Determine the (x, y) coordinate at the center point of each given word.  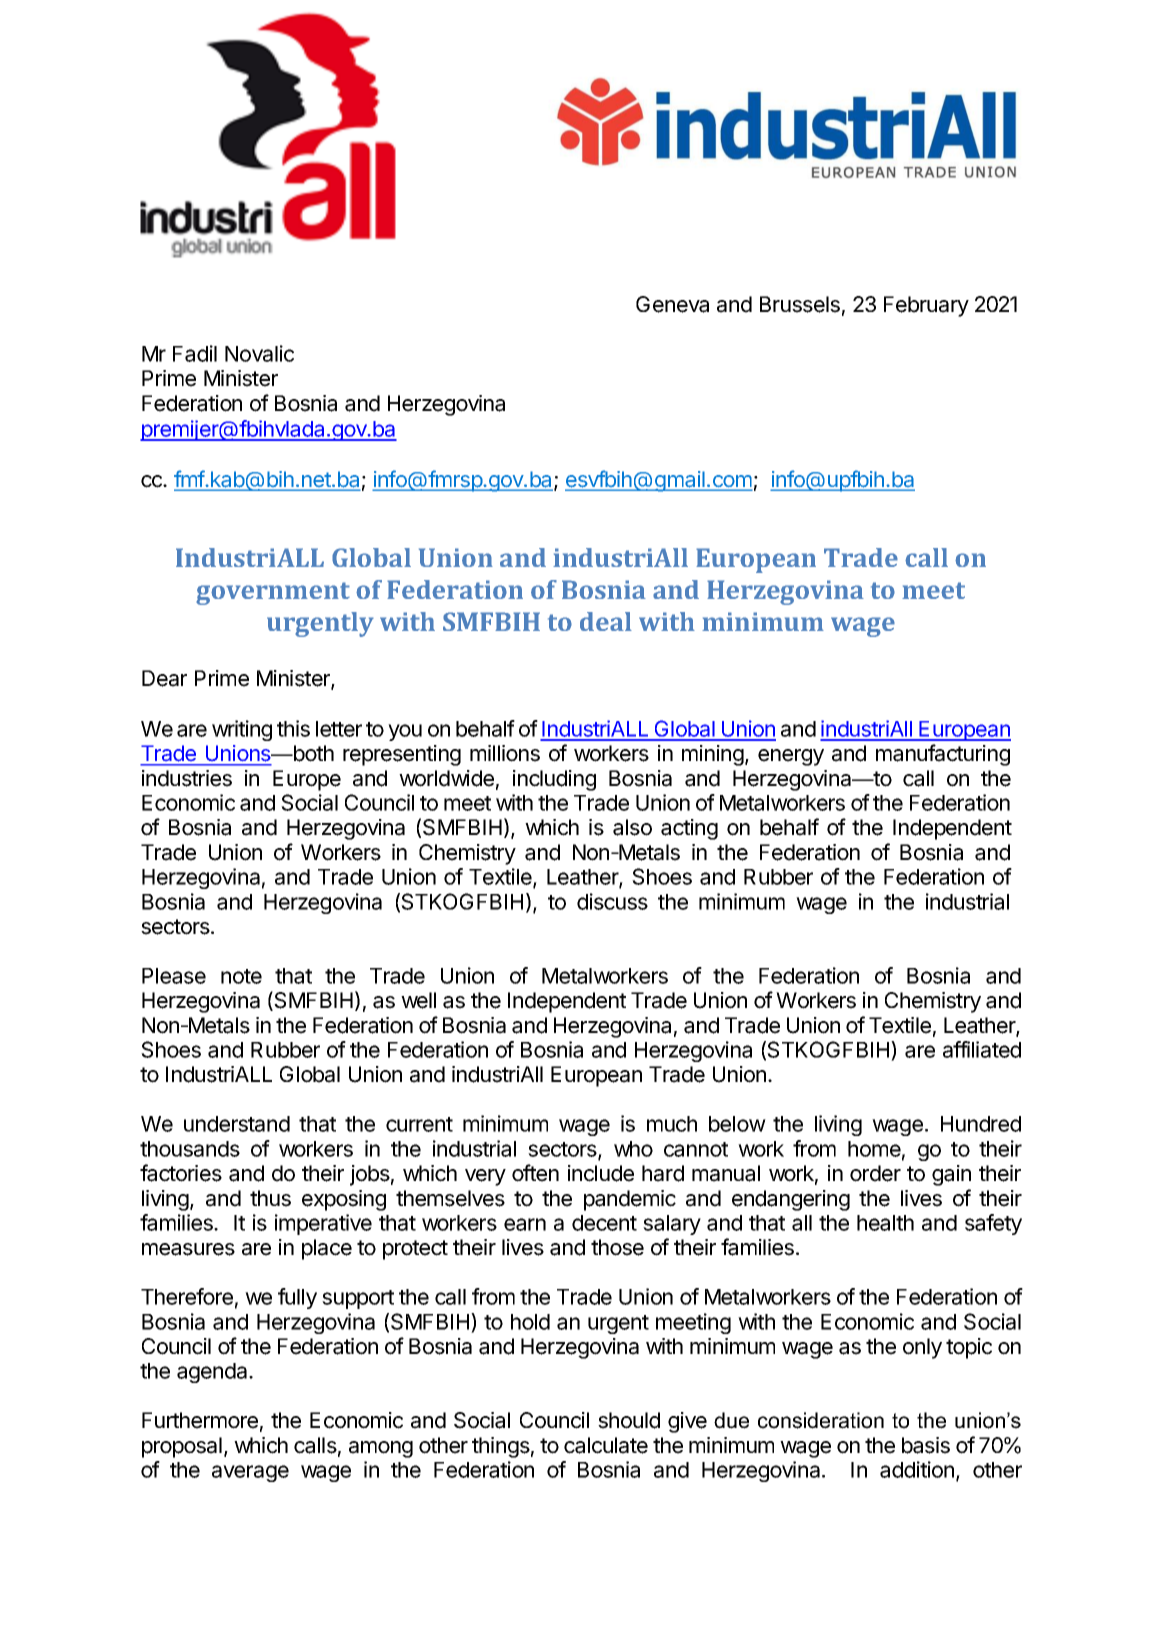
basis (926, 1445)
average (250, 1473)
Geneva (672, 304)
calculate (606, 1445)
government (273, 593)
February (926, 306)
